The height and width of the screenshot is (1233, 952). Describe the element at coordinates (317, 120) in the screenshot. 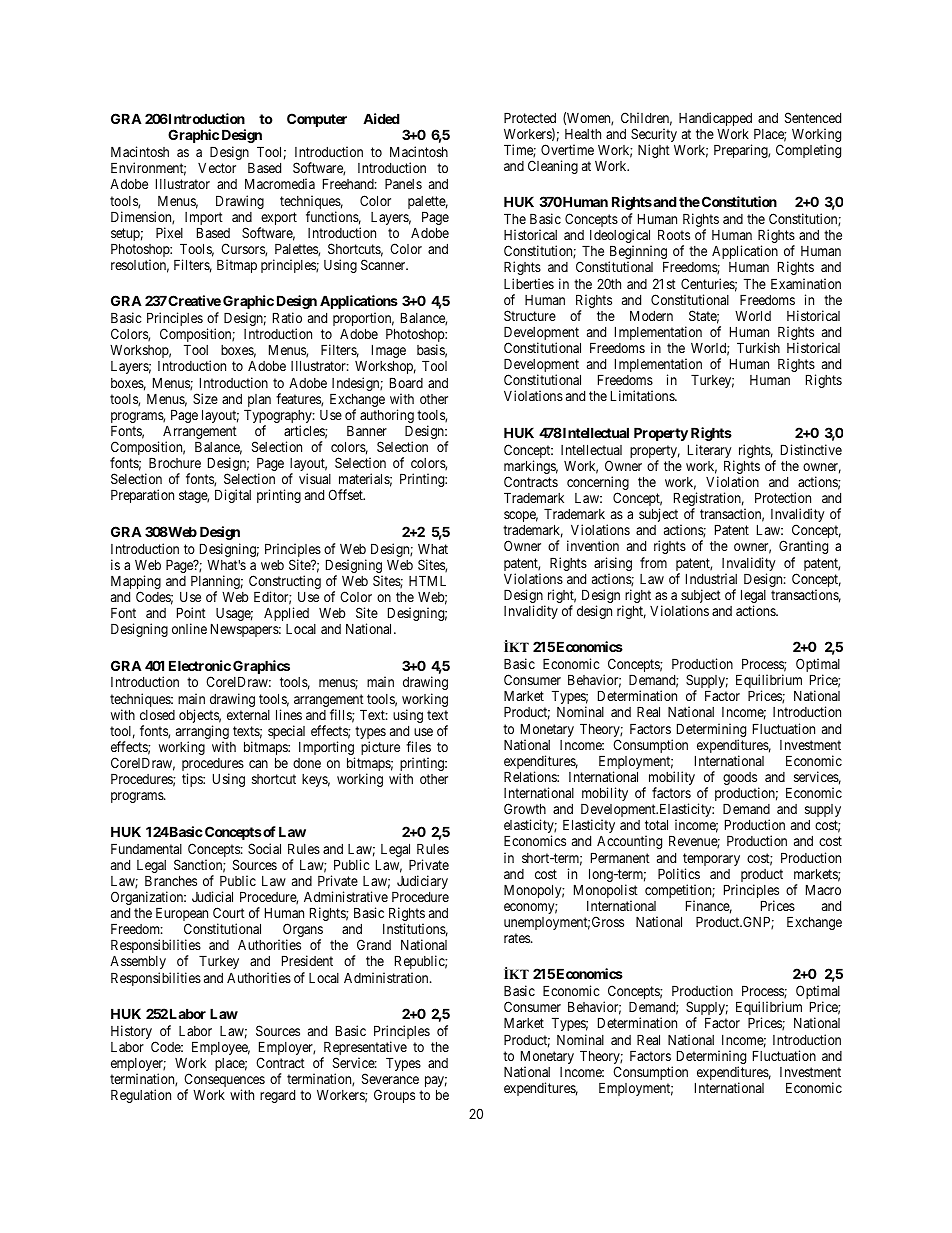

I see `Computer` at that location.
